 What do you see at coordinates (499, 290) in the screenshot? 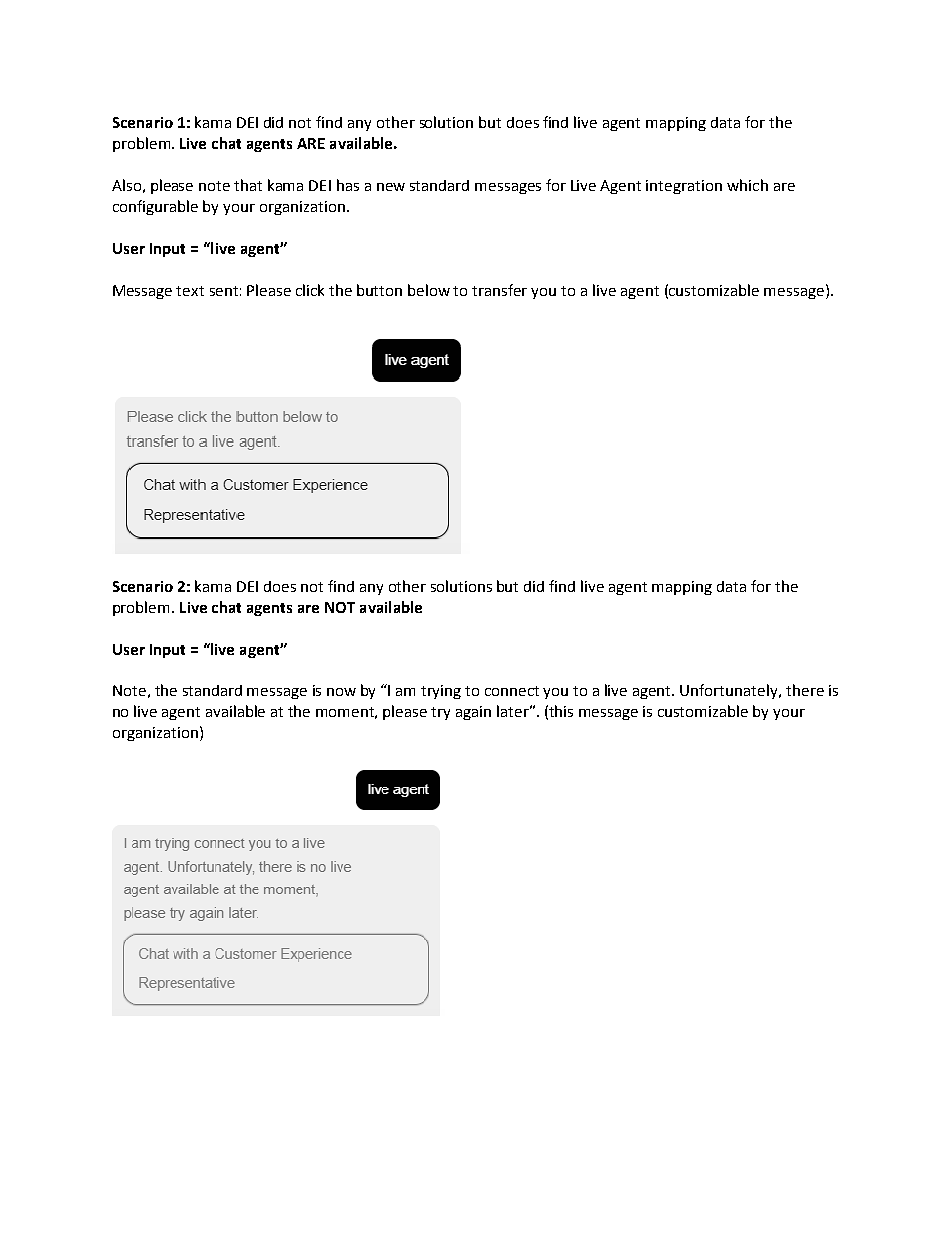
I see `transfer` at bounding box center [499, 290].
